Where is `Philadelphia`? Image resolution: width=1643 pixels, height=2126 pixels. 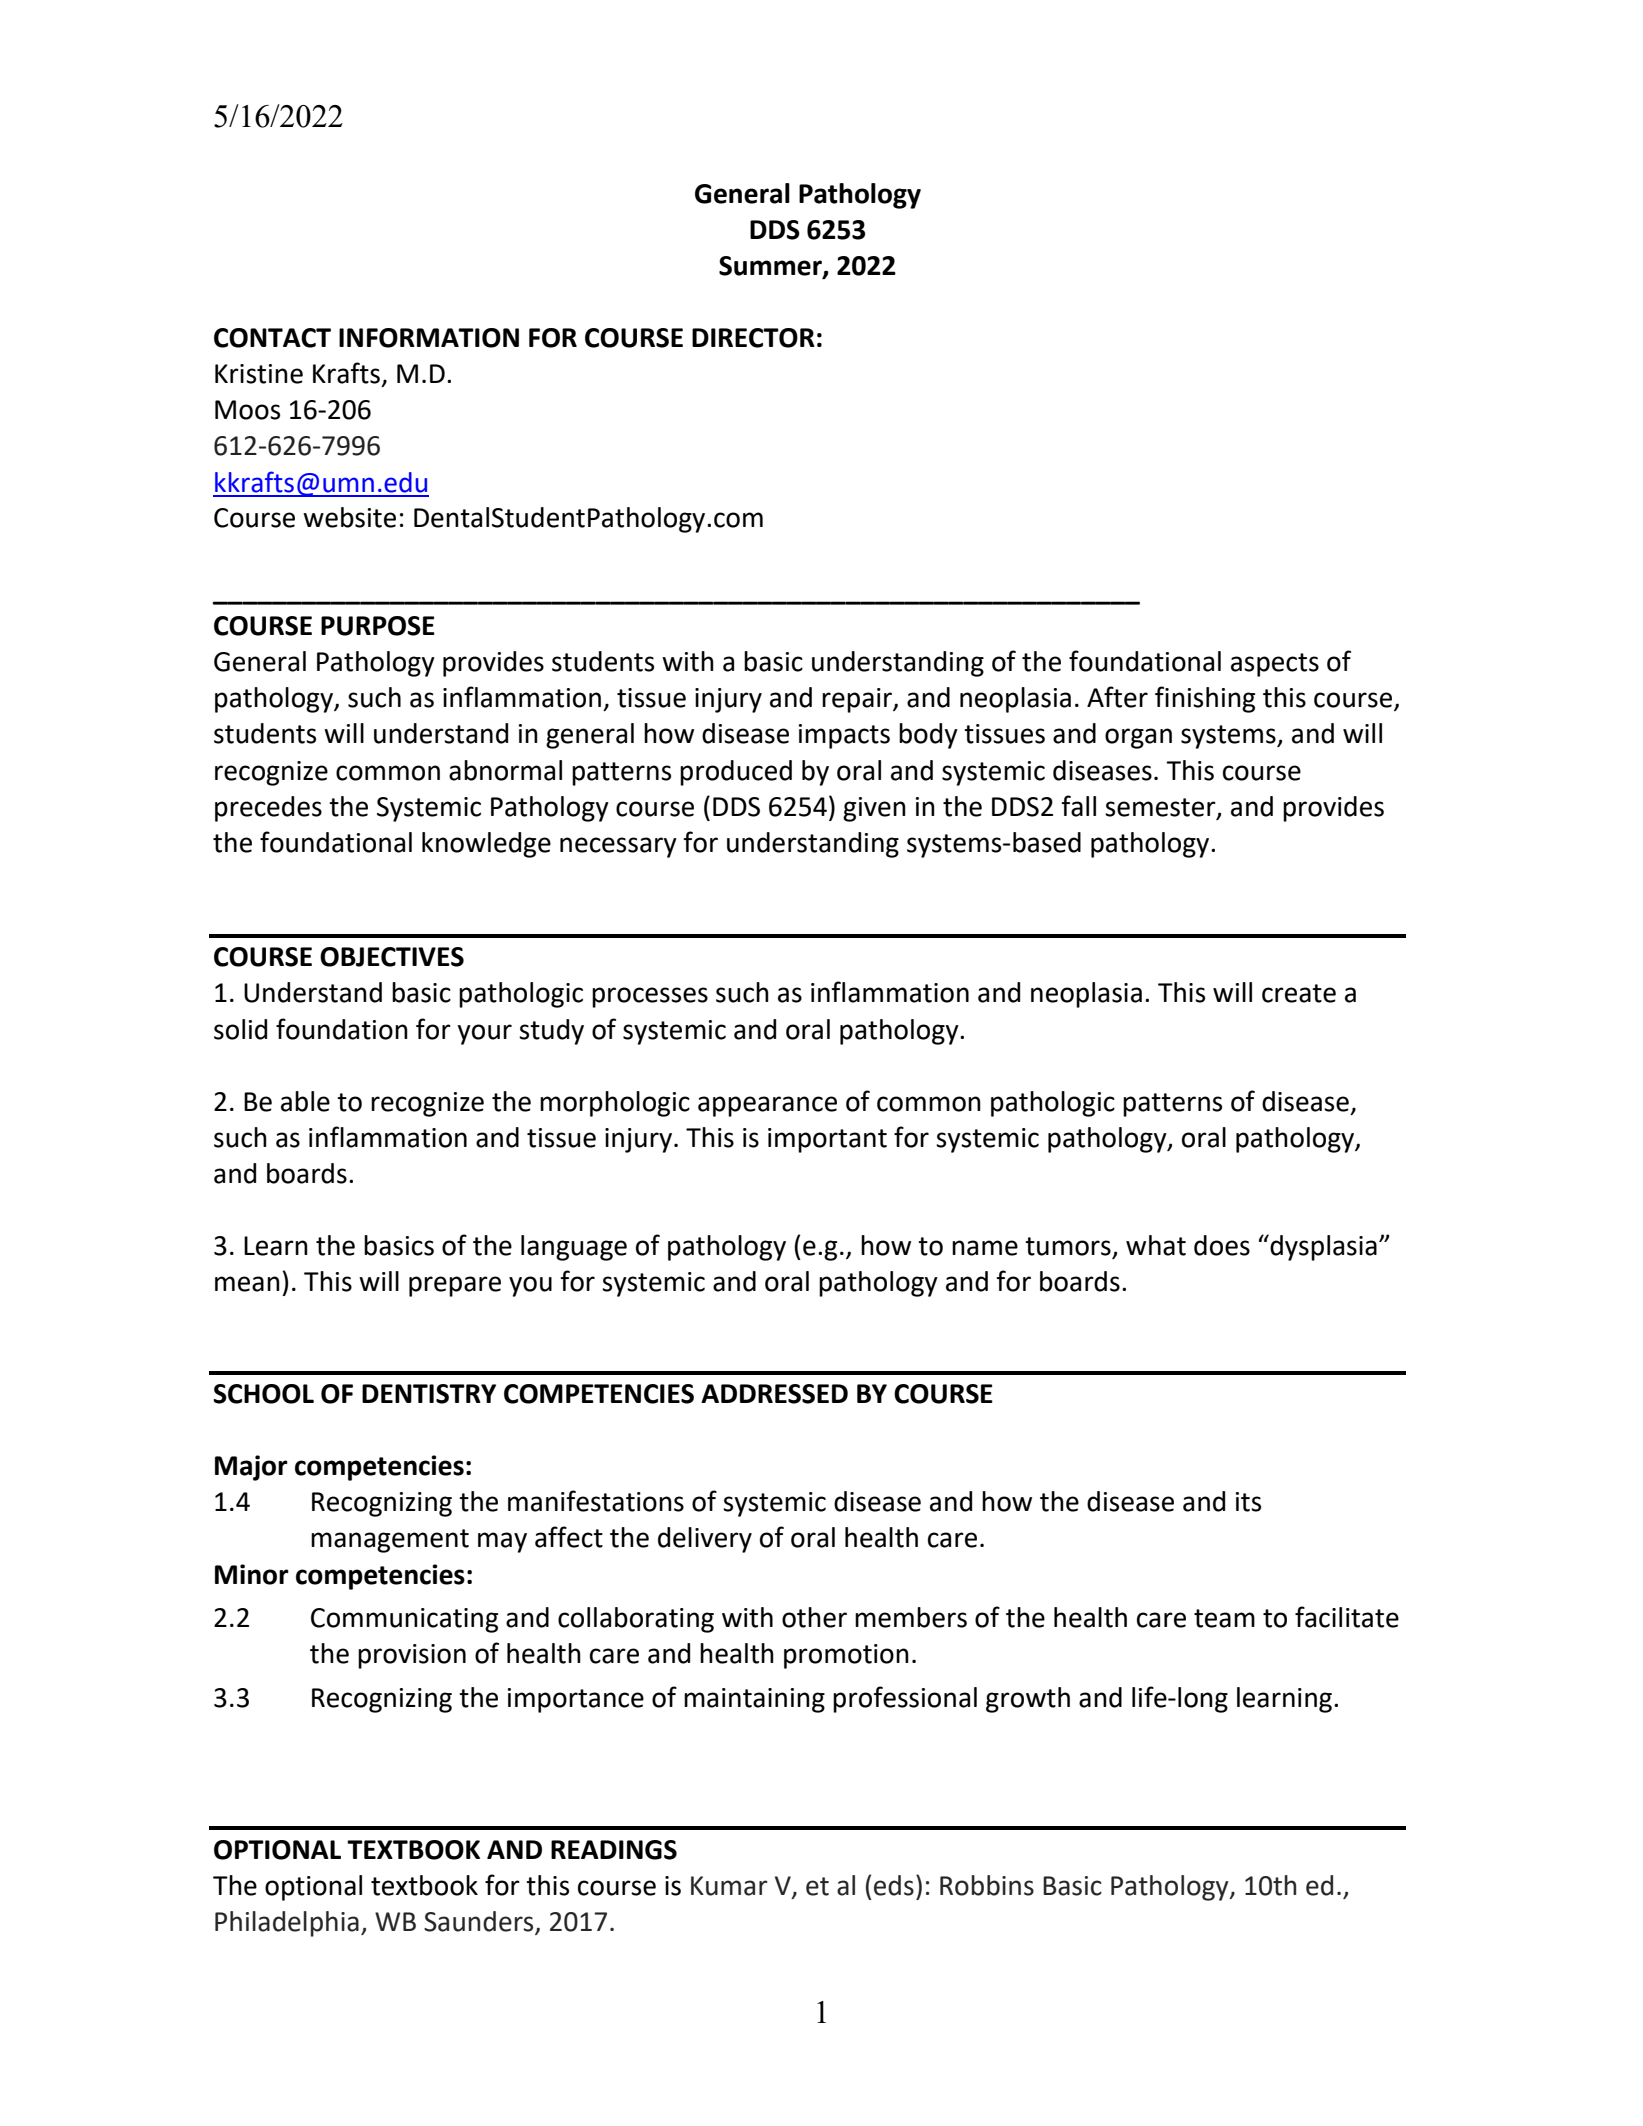 Philadelphia is located at coordinates (287, 1924).
